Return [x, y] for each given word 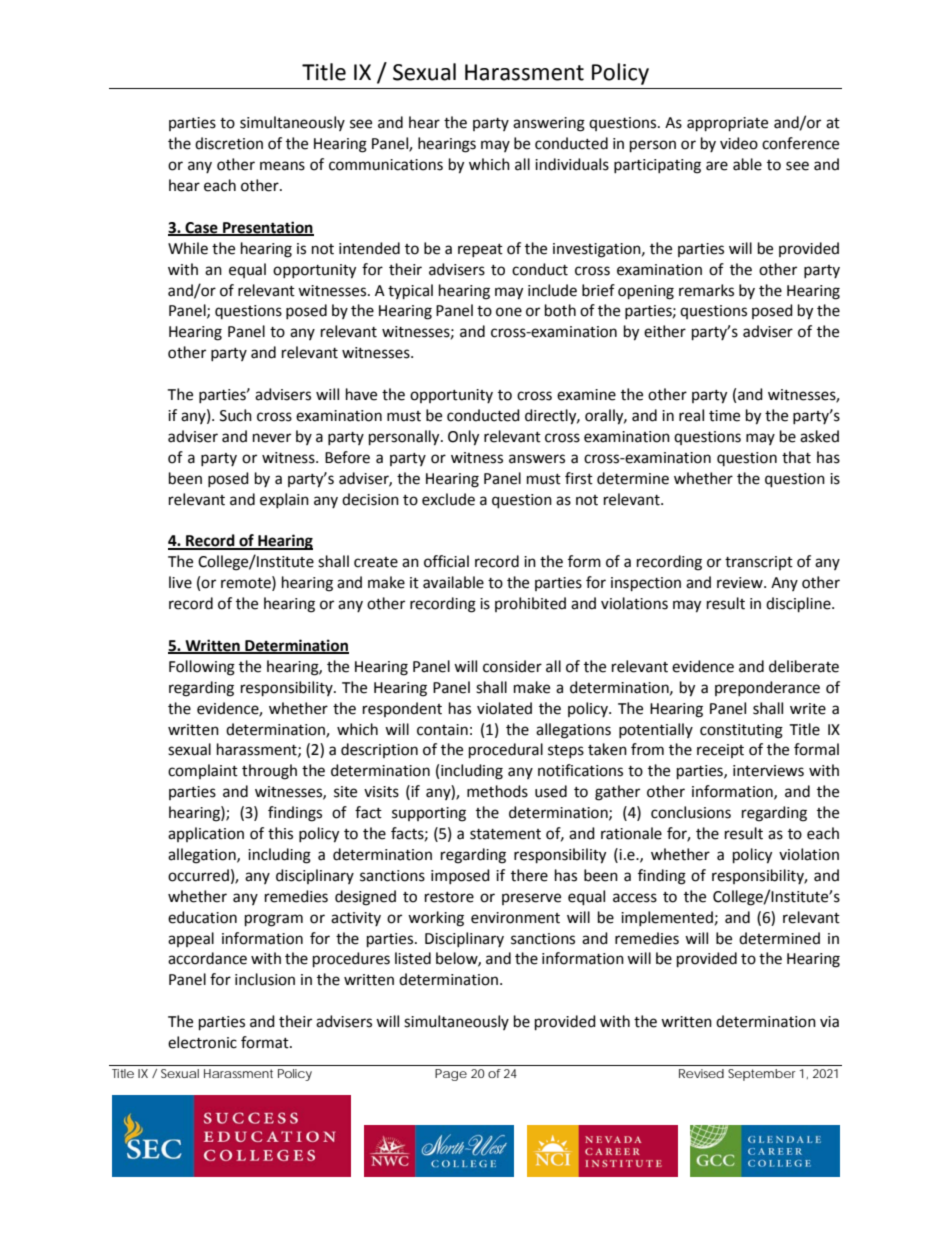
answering [549, 124]
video [739, 143]
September [762, 1075]
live [180, 582]
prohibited [530, 604]
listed [413, 958]
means [282, 166]
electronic [202, 1042]
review [741, 583]
